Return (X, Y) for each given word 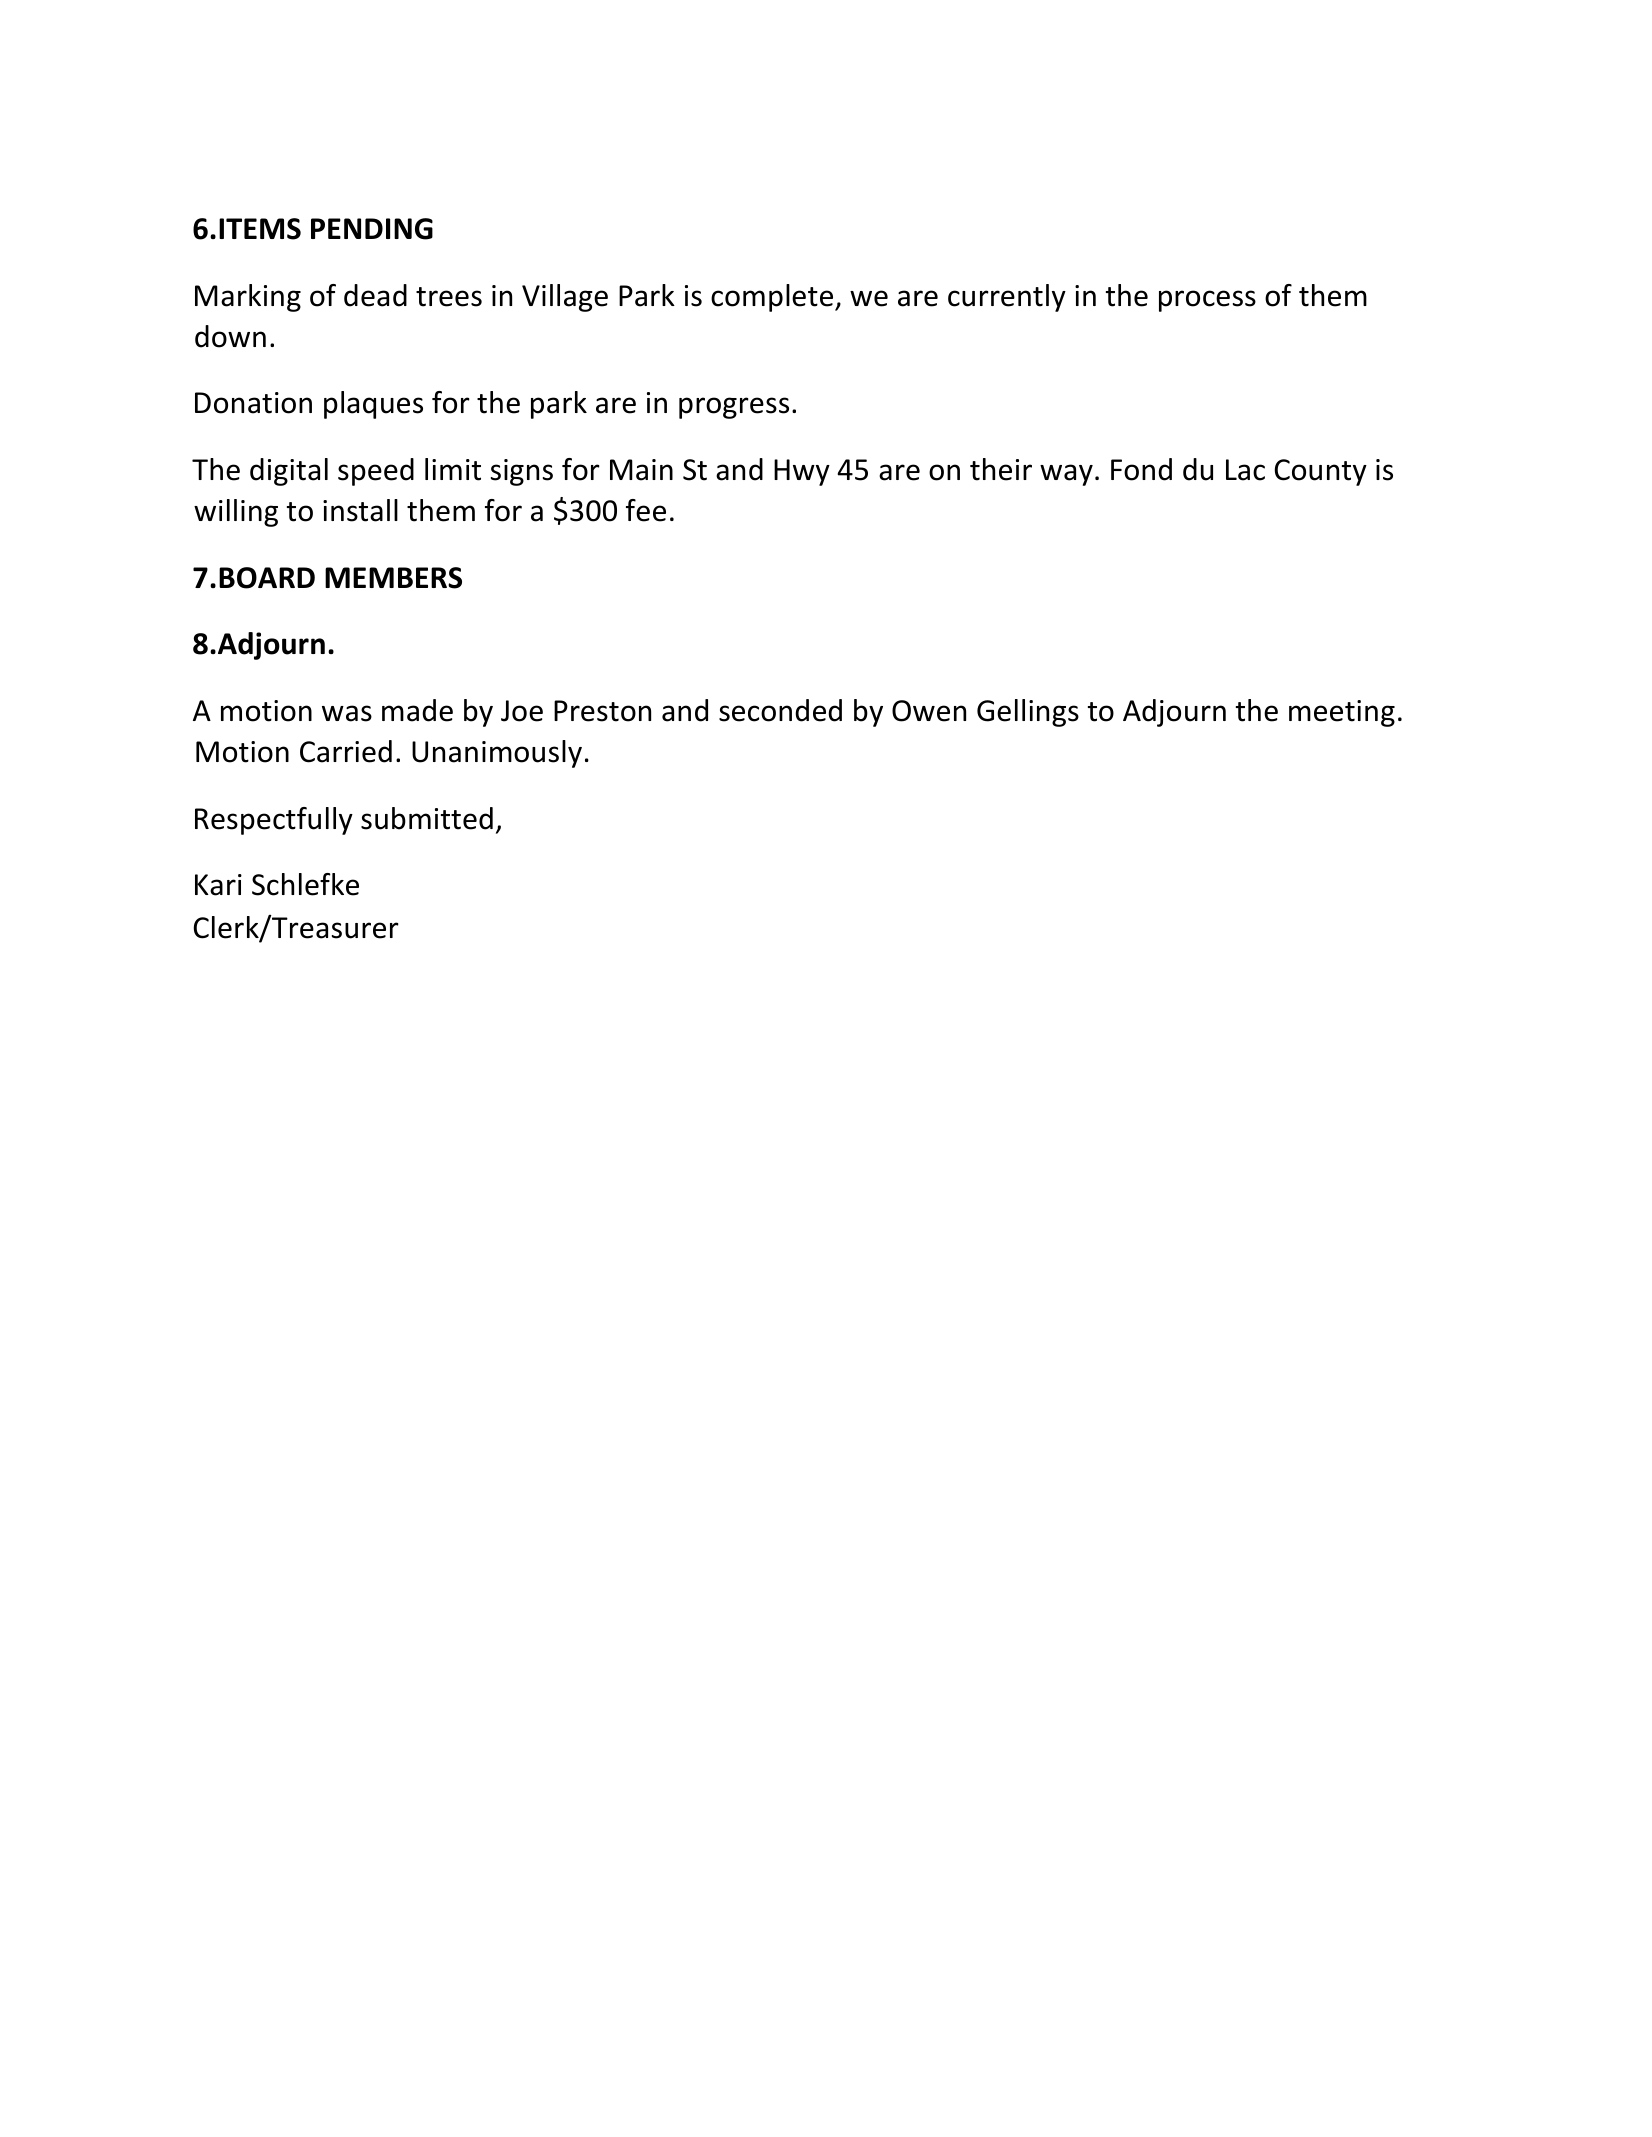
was (347, 713)
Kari (218, 885)
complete (773, 298)
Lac (1245, 470)
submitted (427, 818)
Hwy (802, 472)
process (1207, 301)
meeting (1342, 713)
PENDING (372, 229)
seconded (780, 710)
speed (376, 472)
